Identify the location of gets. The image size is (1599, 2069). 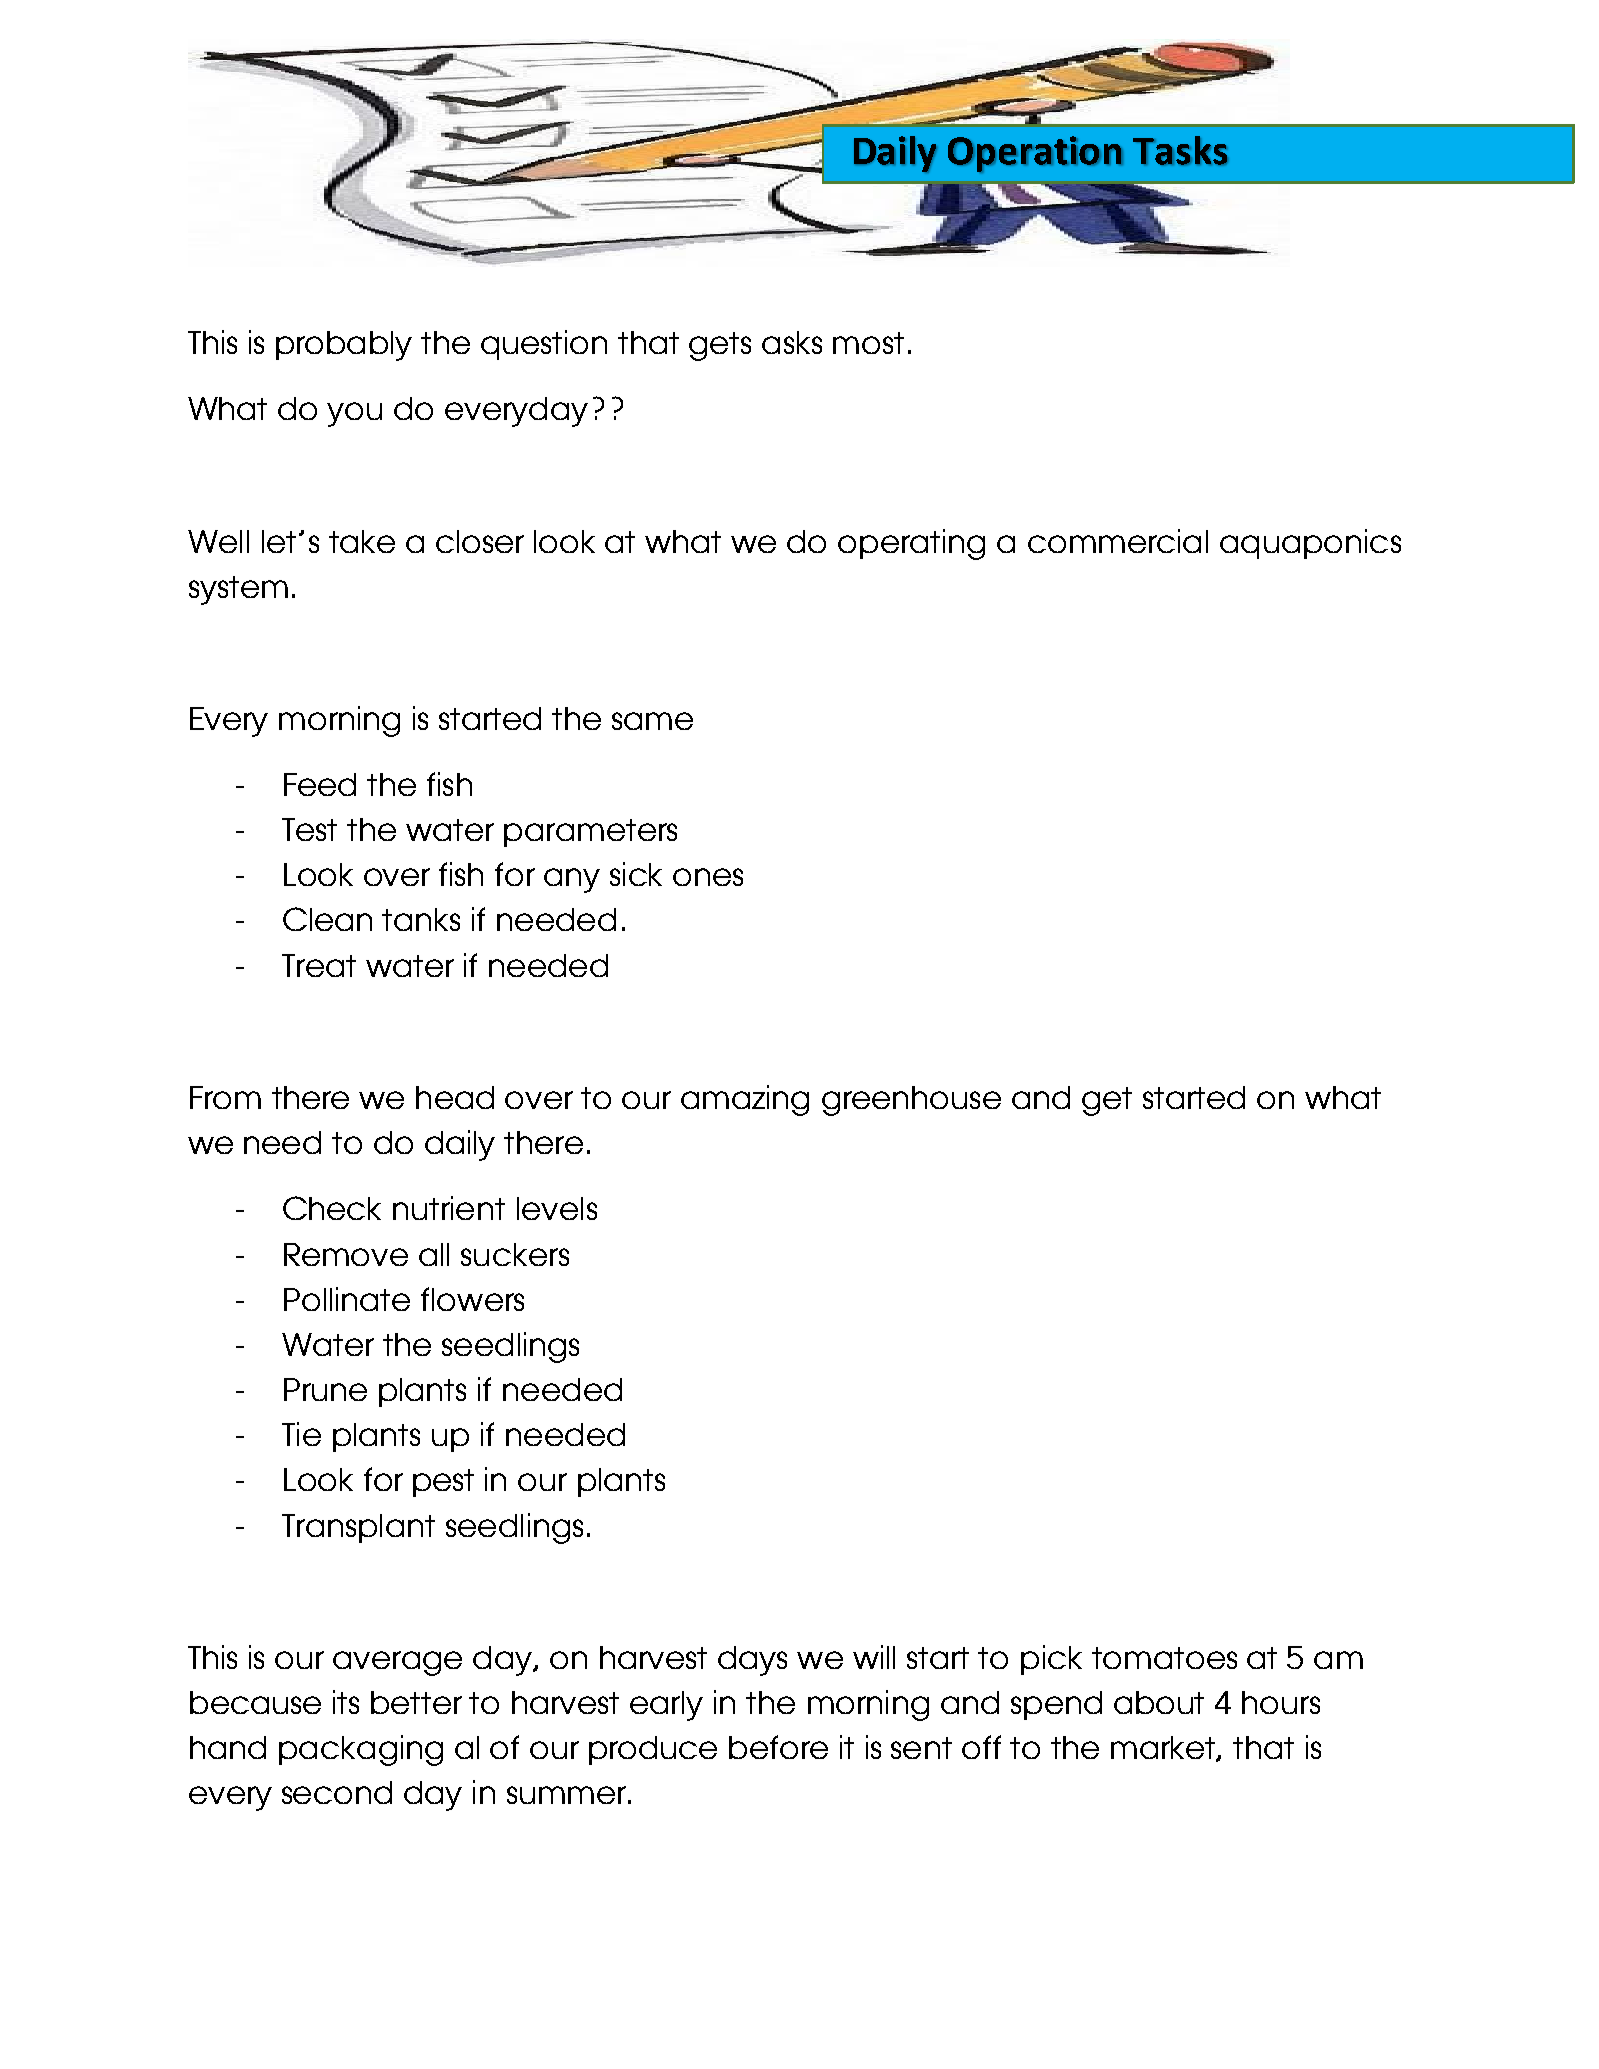
(720, 346).
